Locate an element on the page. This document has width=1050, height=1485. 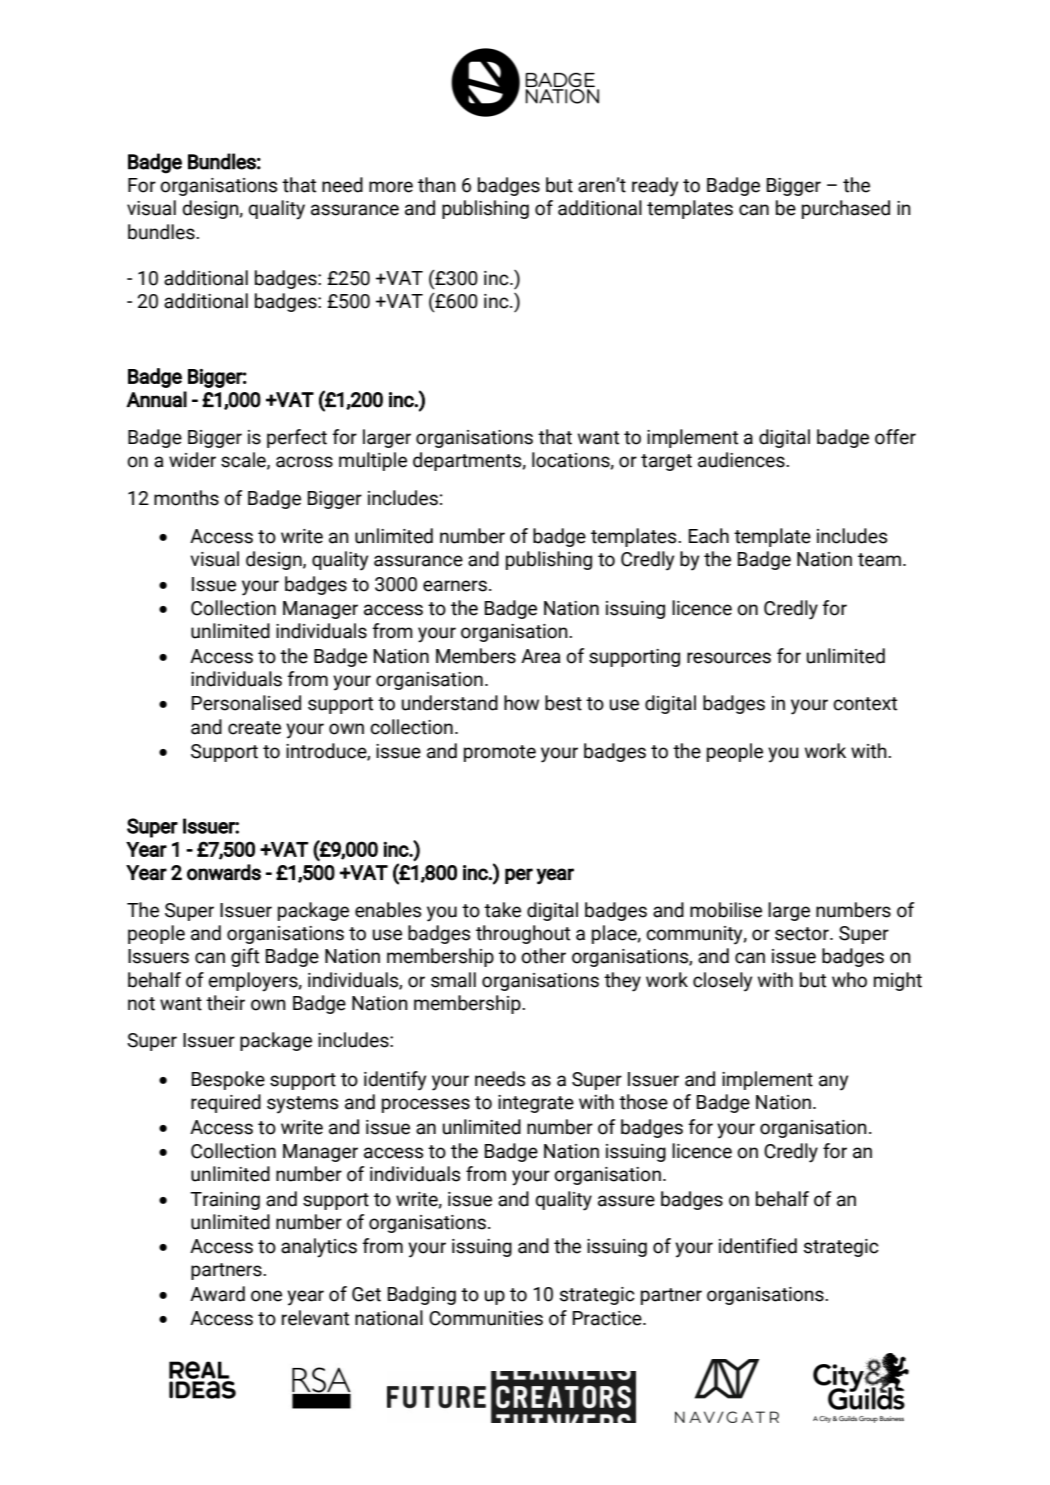
than is located at coordinates (437, 185).
